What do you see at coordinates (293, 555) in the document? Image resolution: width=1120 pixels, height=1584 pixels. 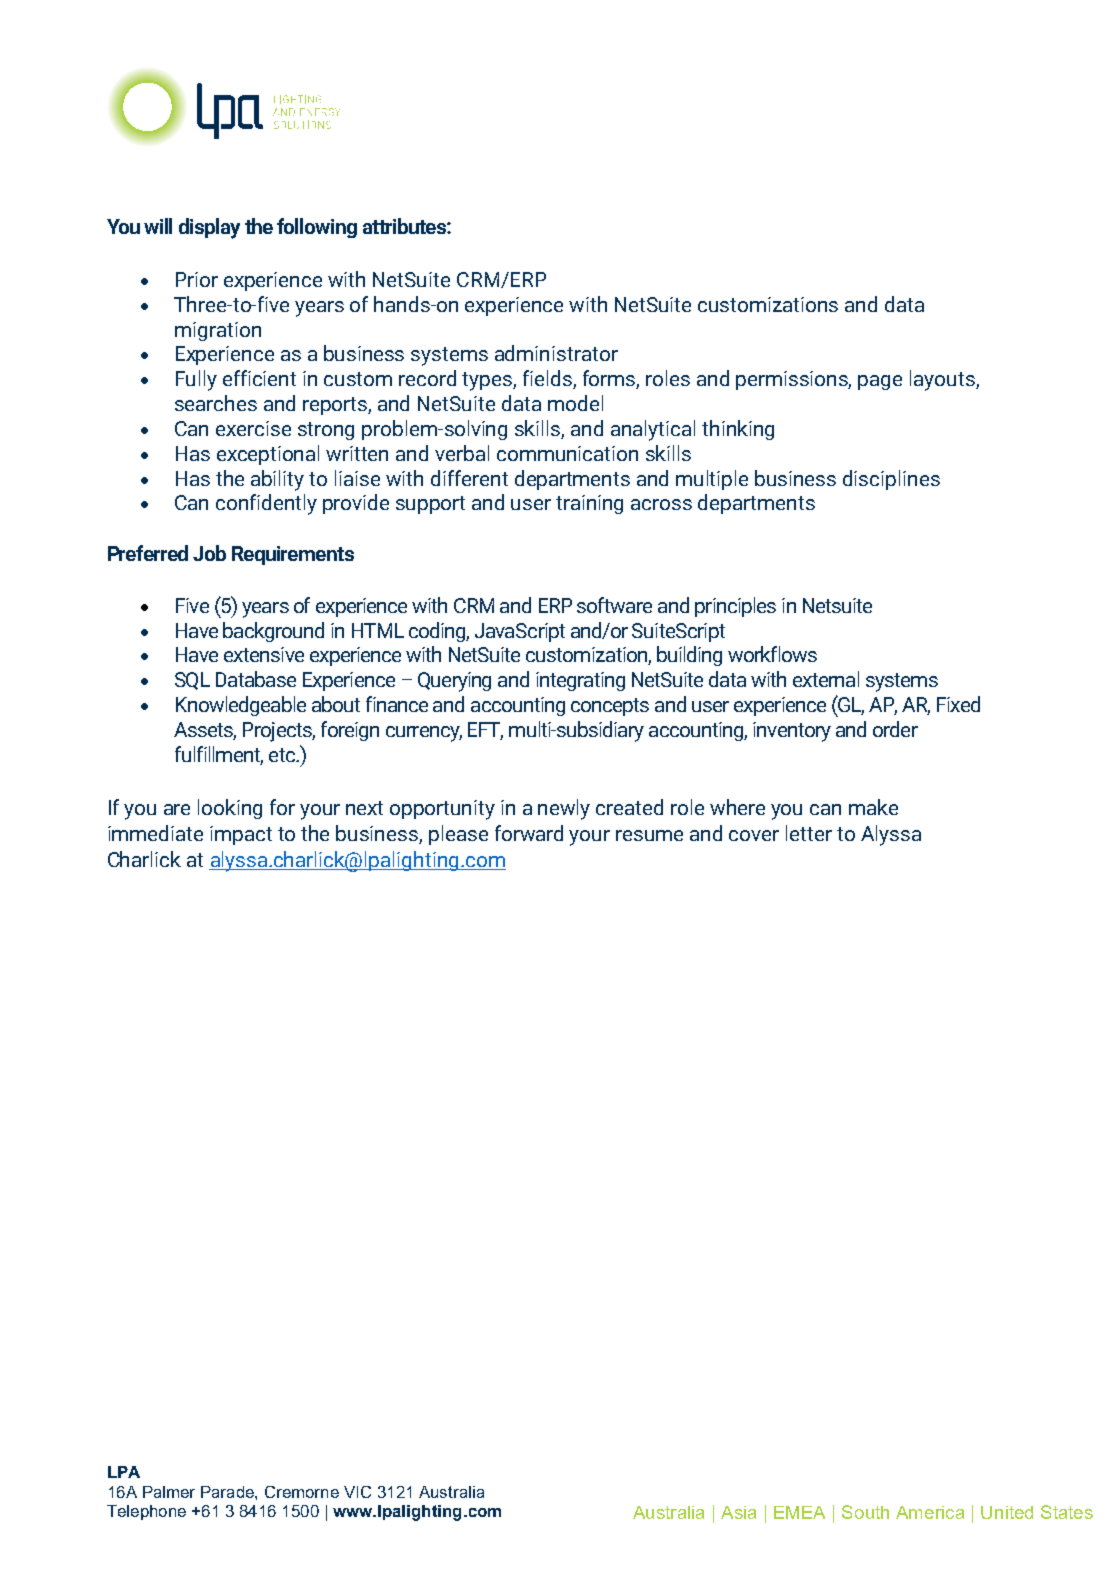 I see `Requirements` at bounding box center [293, 555].
